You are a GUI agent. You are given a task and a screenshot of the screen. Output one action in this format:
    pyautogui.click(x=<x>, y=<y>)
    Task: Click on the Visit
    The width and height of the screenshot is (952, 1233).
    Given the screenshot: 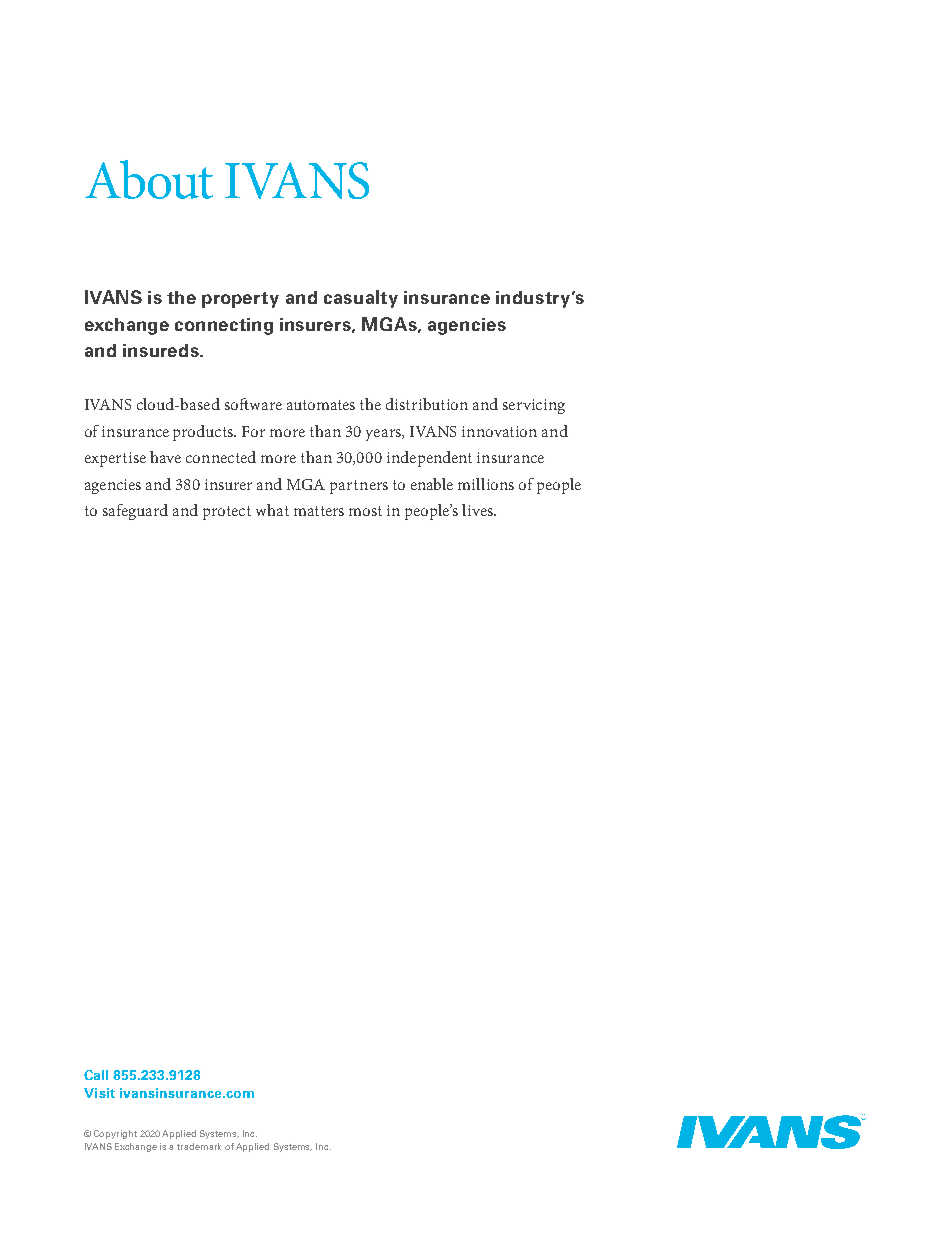 What is the action you would take?
    pyautogui.click(x=99, y=1093)
